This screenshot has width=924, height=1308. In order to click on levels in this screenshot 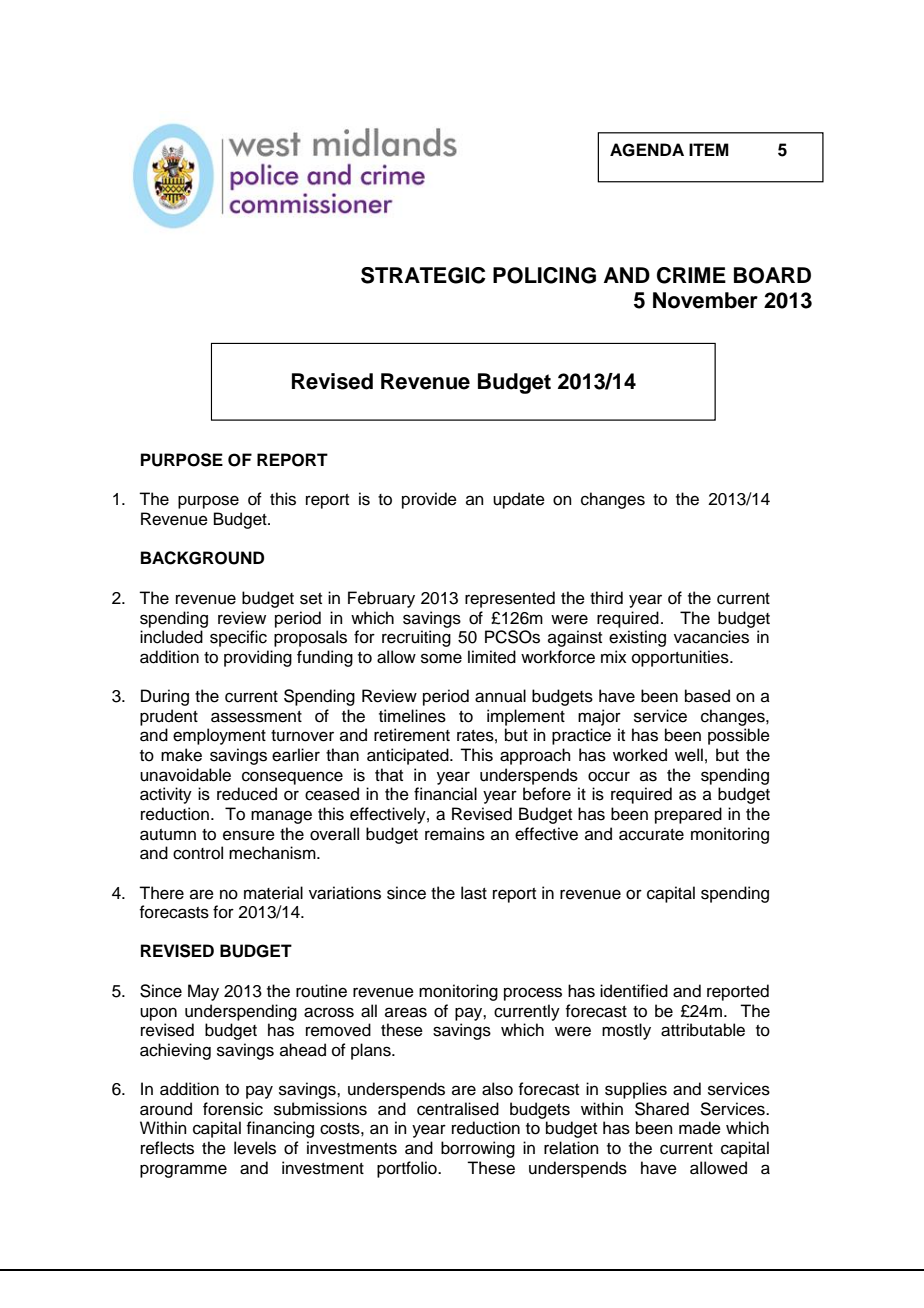, I will do `click(255, 1148)`.
